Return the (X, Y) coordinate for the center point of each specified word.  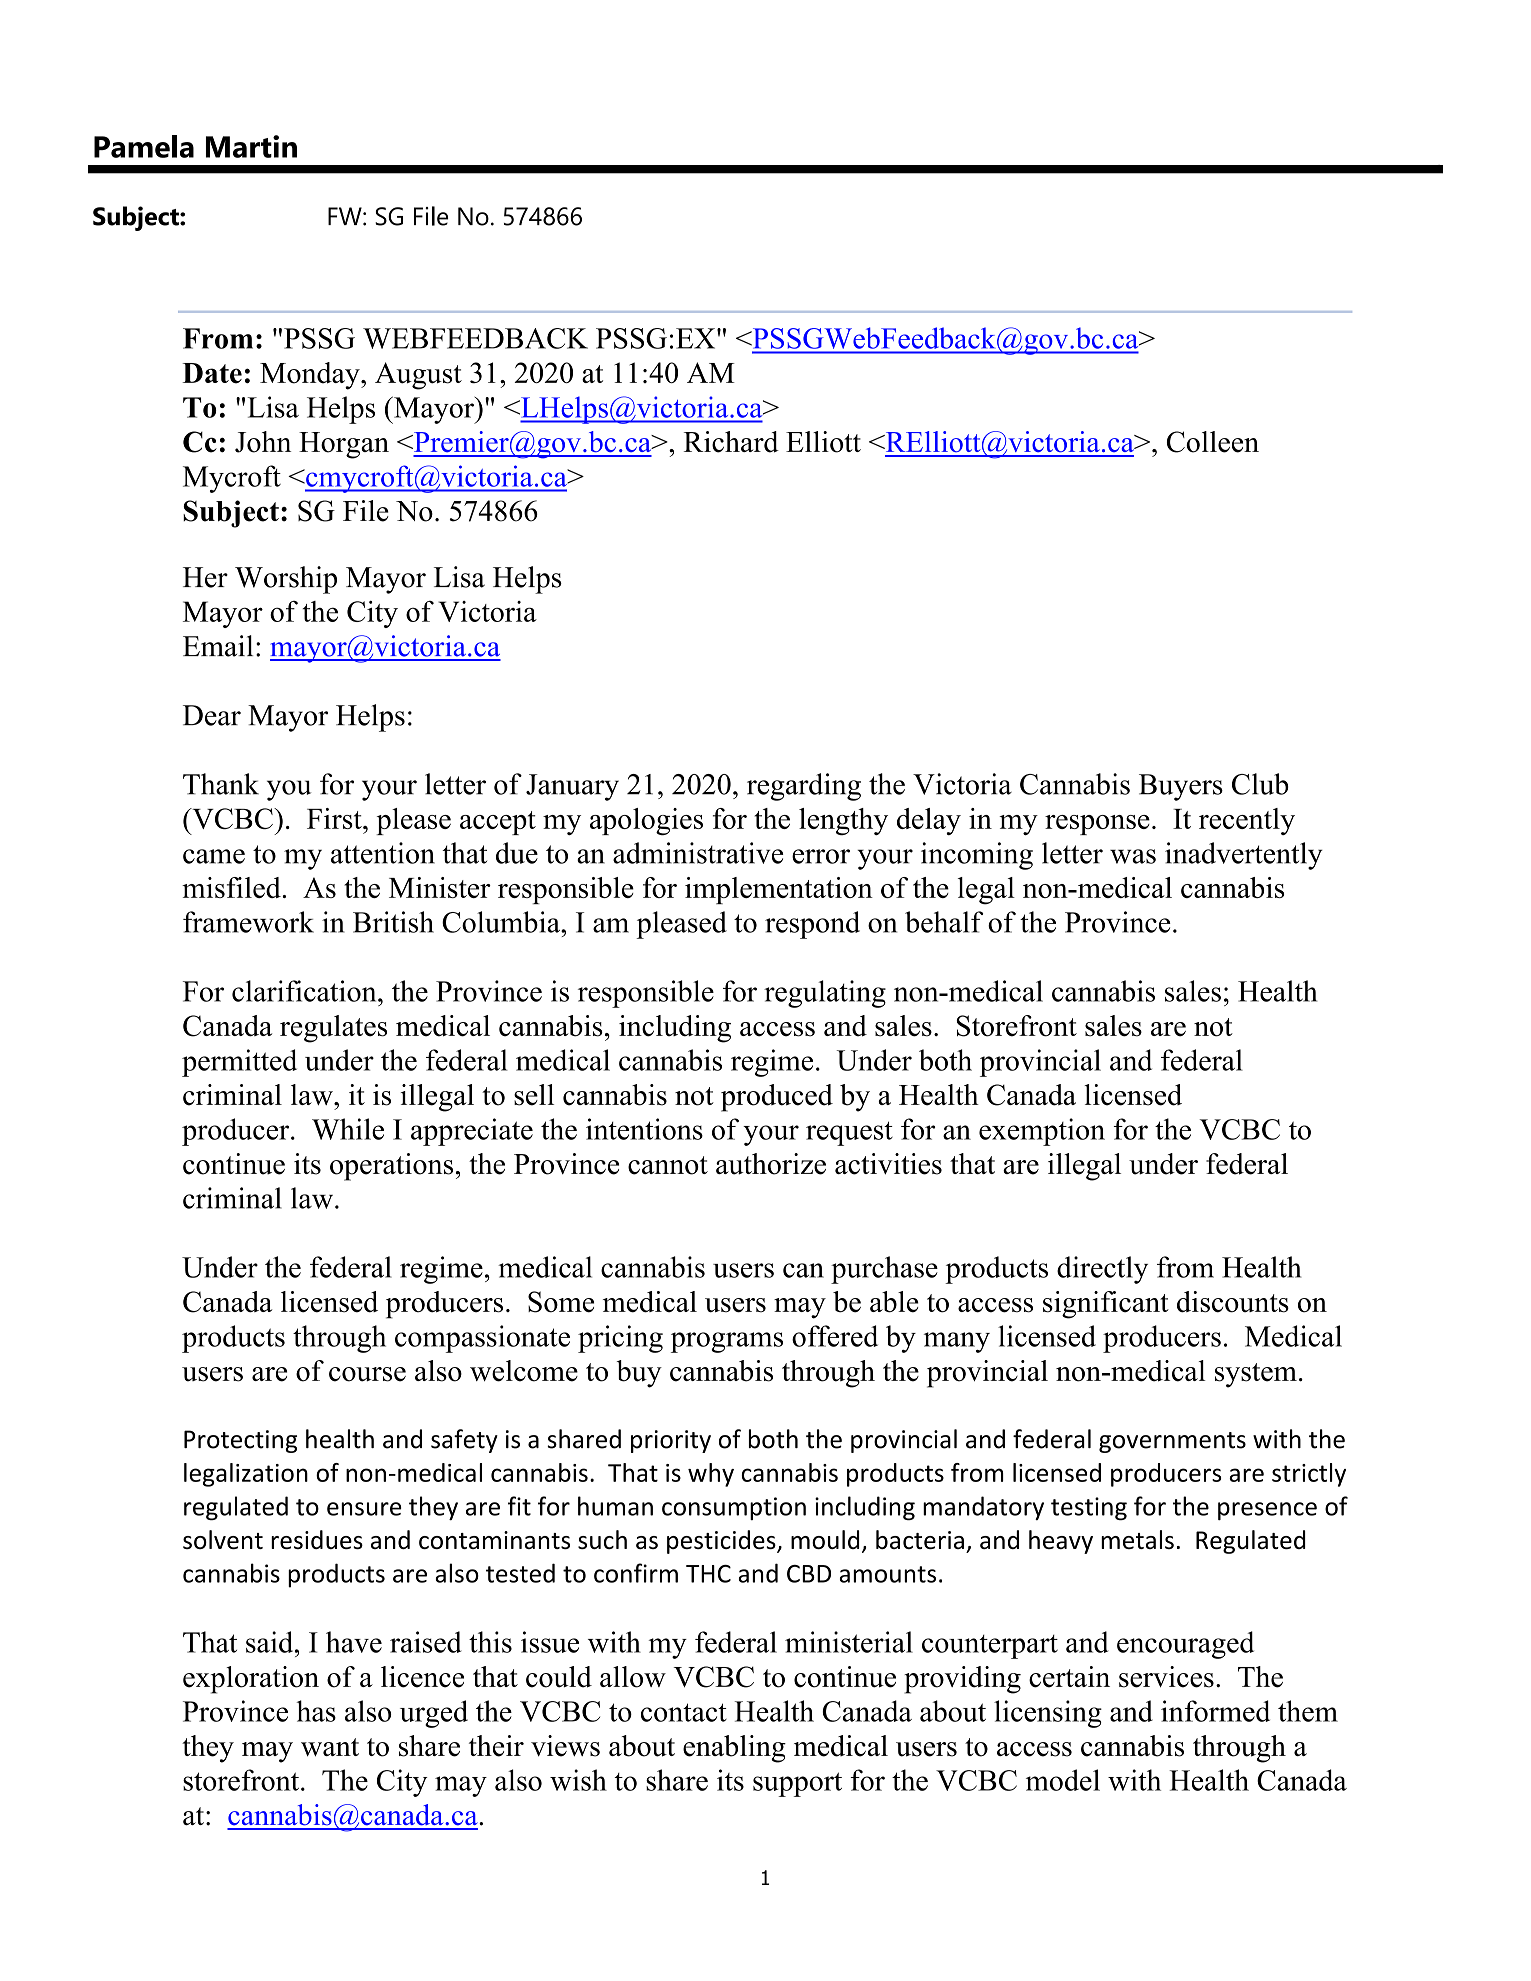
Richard (731, 442)
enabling (734, 1749)
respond (812, 925)
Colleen (1213, 442)
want (330, 1747)
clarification (305, 991)
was (1133, 856)
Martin (251, 146)
